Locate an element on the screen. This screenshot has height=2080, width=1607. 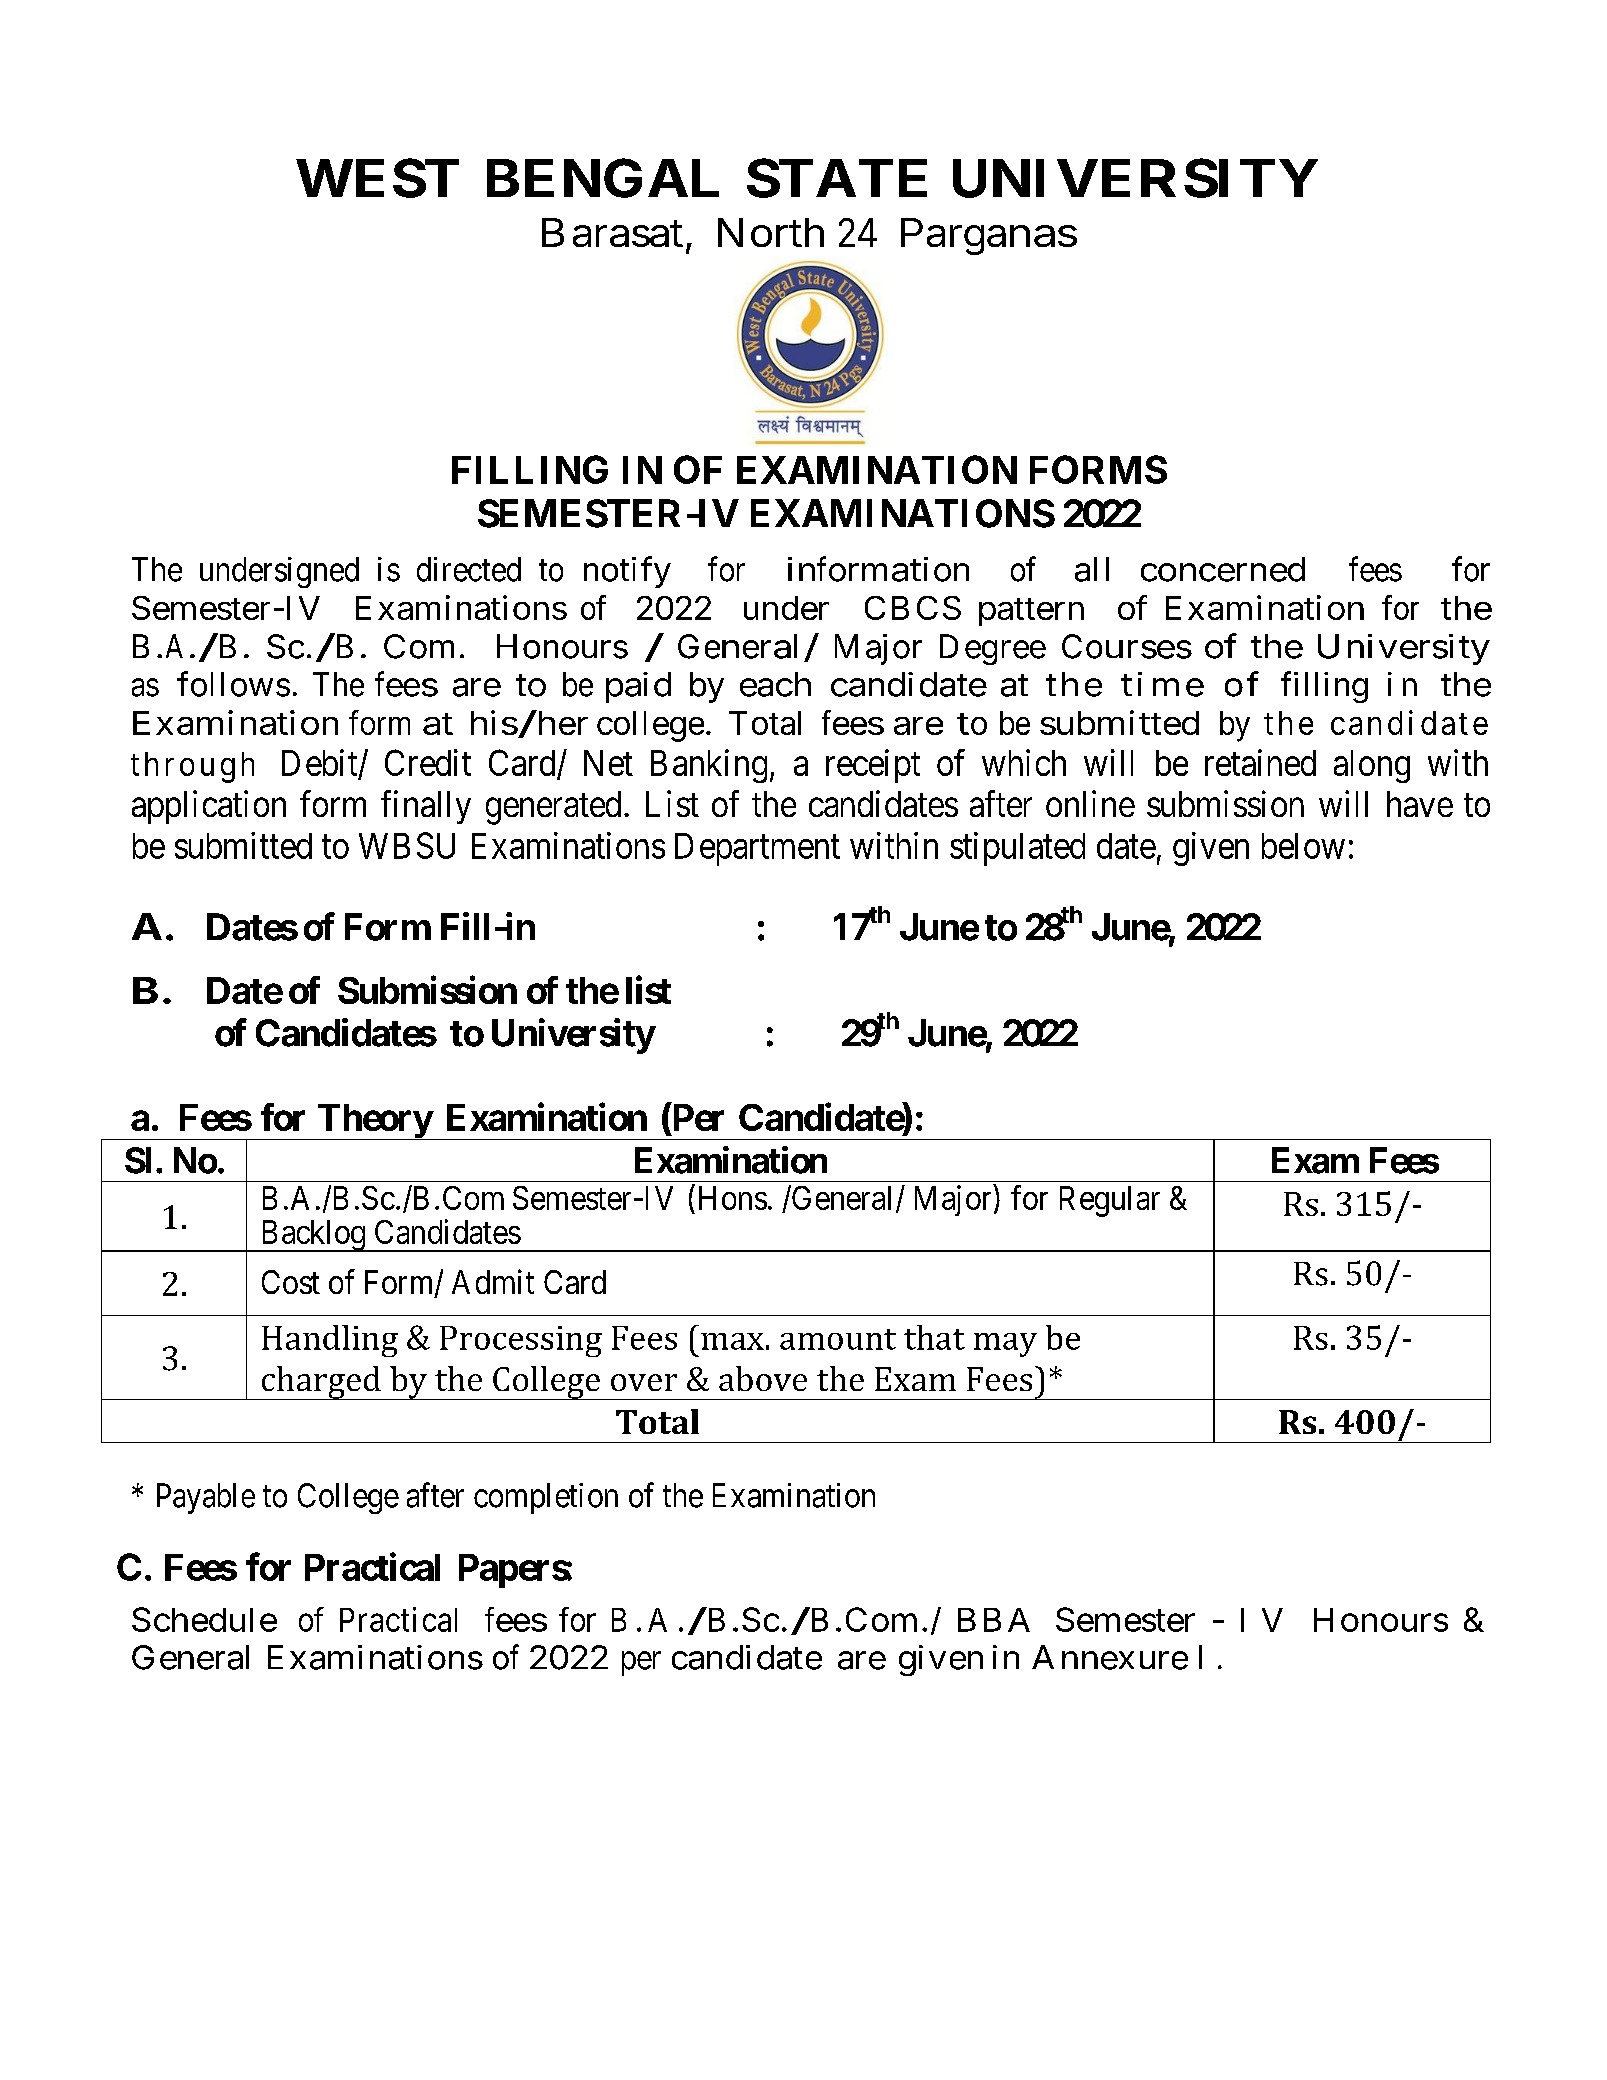
Regular is located at coordinates (1110, 1201).
